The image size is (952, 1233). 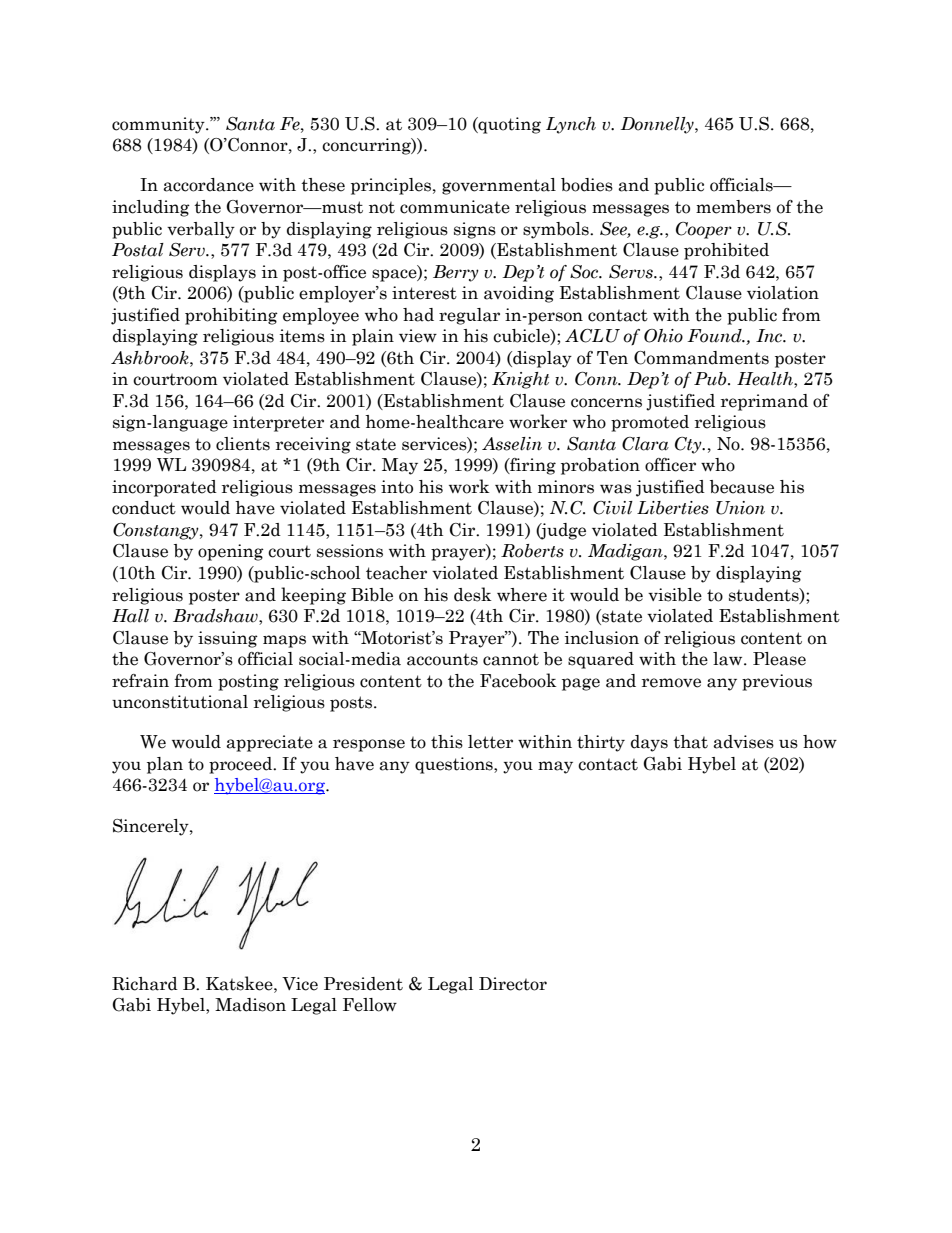 What do you see at coordinates (499, 186) in the page?
I see `governmental` at bounding box center [499, 186].
